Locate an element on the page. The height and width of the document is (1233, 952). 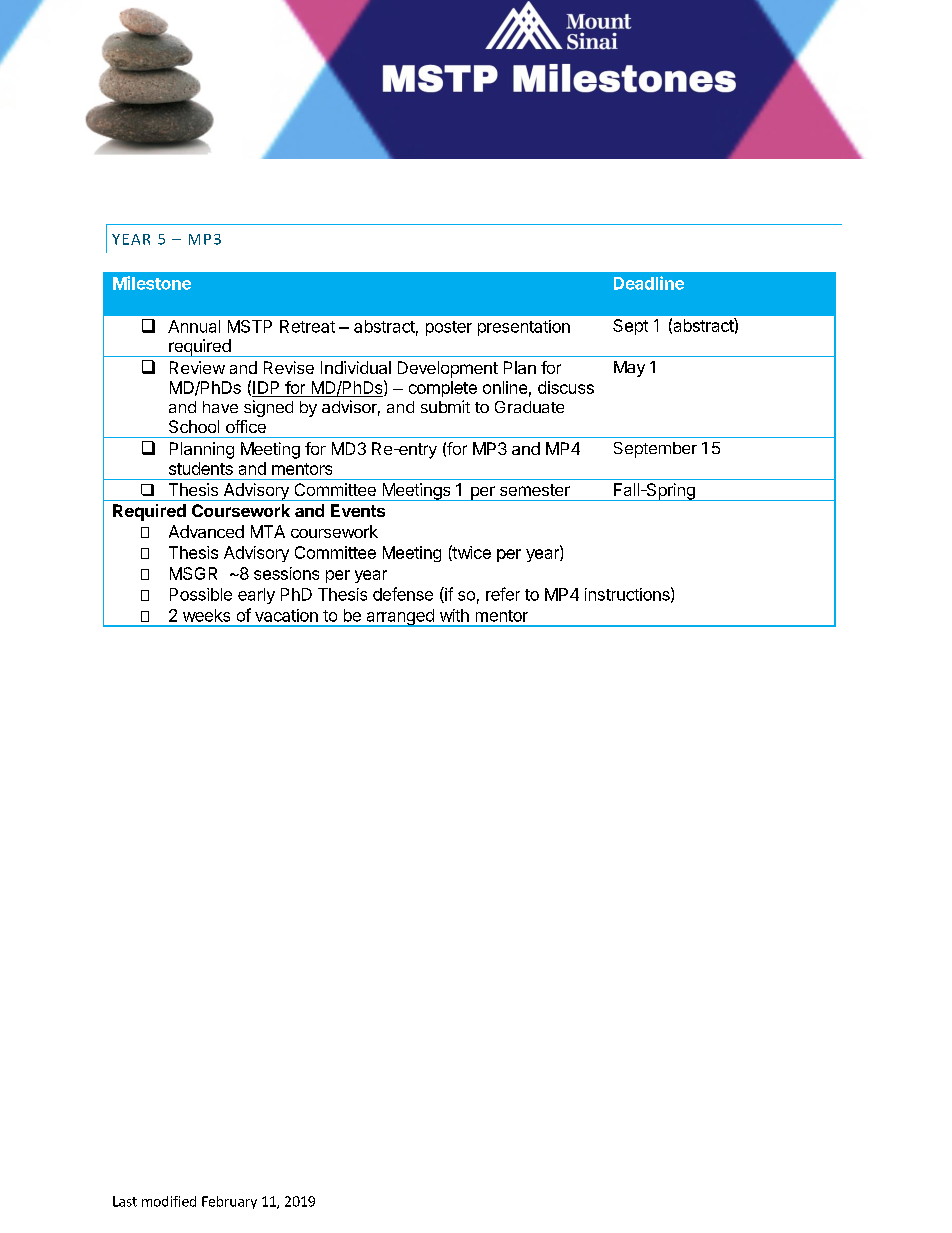
refer is located at coordinates (503, 594).
